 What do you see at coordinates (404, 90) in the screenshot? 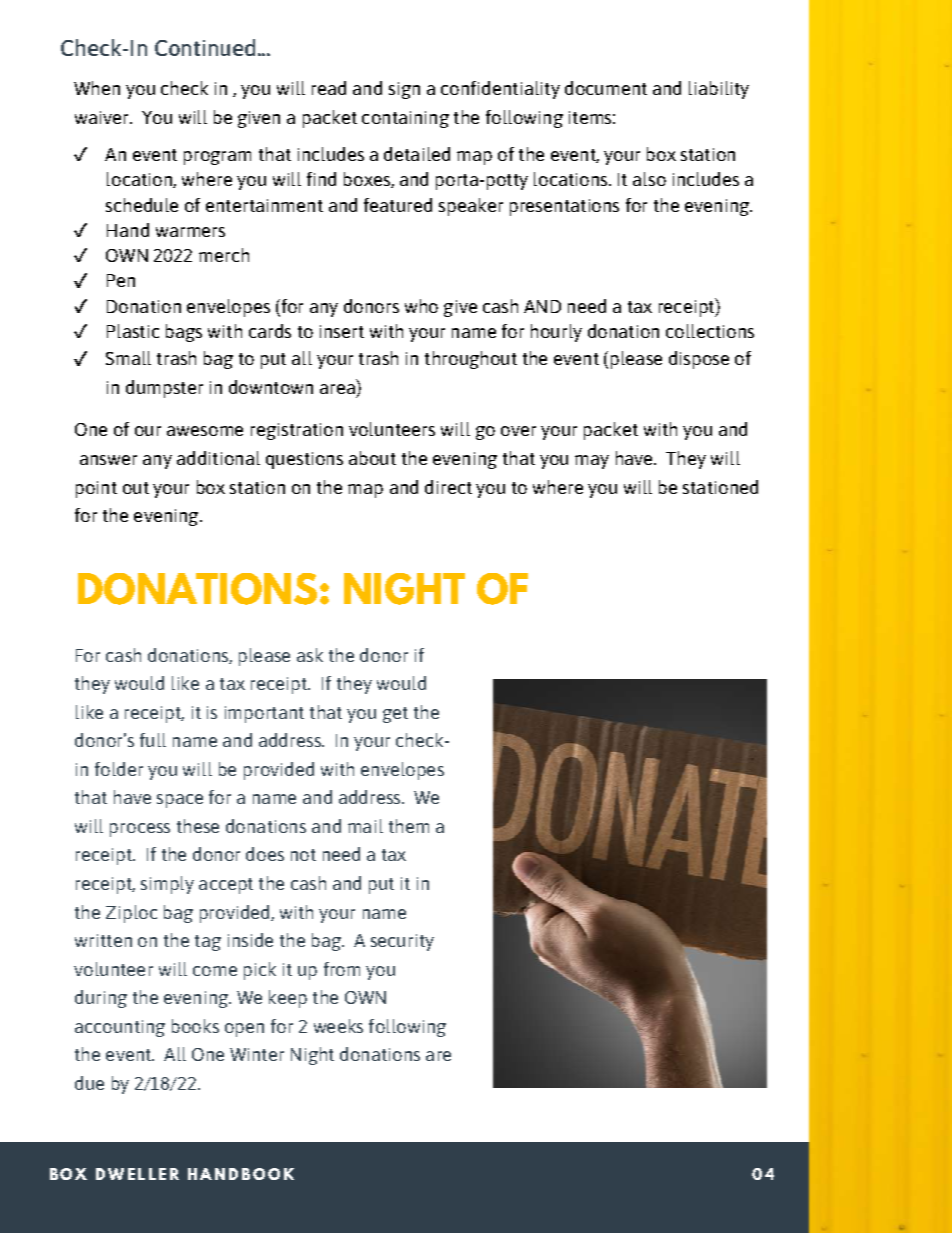
I see `sign` at bounding box center [404, 90].
